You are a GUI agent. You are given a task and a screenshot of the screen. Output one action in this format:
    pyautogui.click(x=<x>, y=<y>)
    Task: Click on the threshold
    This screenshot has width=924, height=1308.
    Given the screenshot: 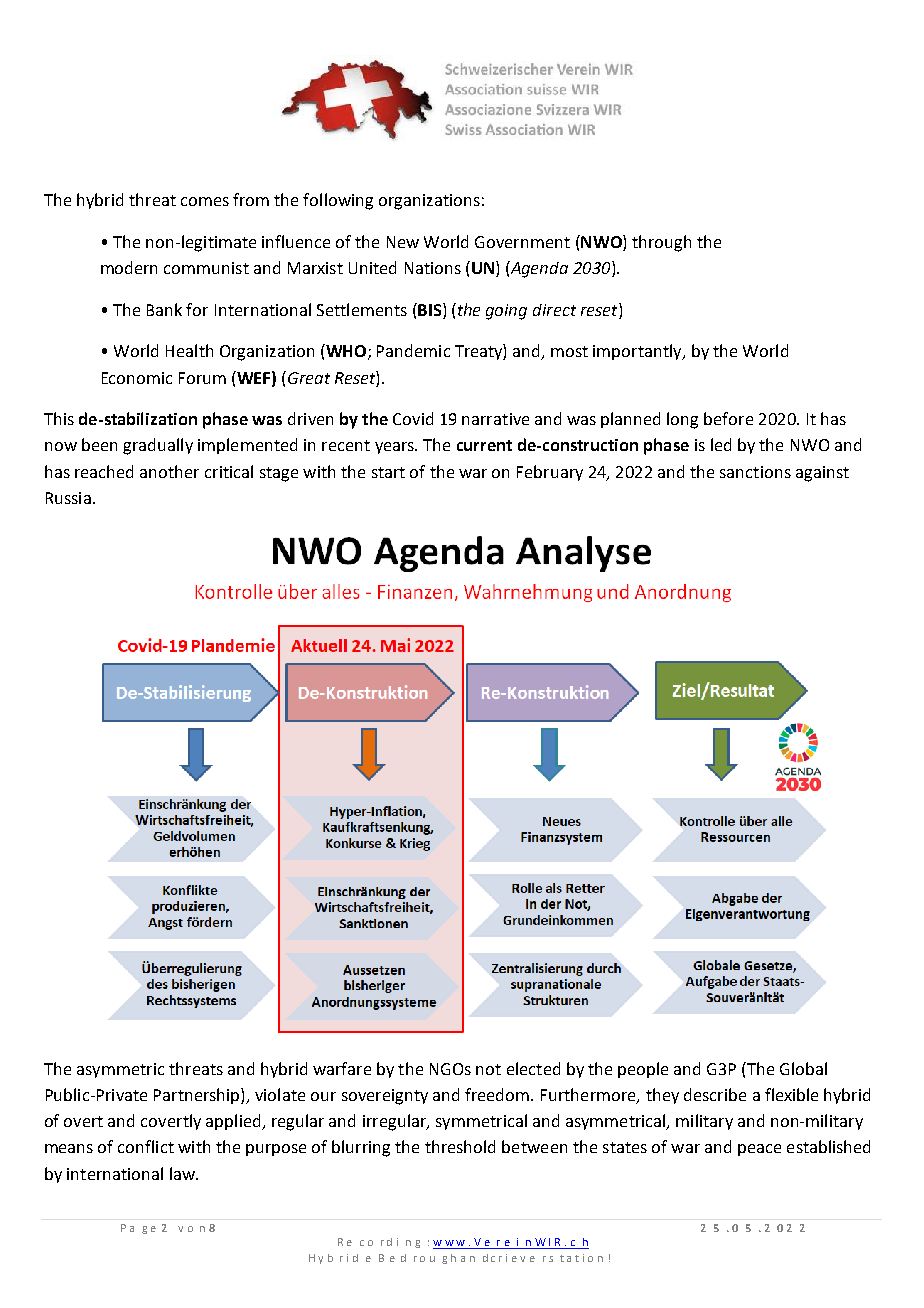 What is the action you would take?
    pyautogui.click(x=460, y=1146)
